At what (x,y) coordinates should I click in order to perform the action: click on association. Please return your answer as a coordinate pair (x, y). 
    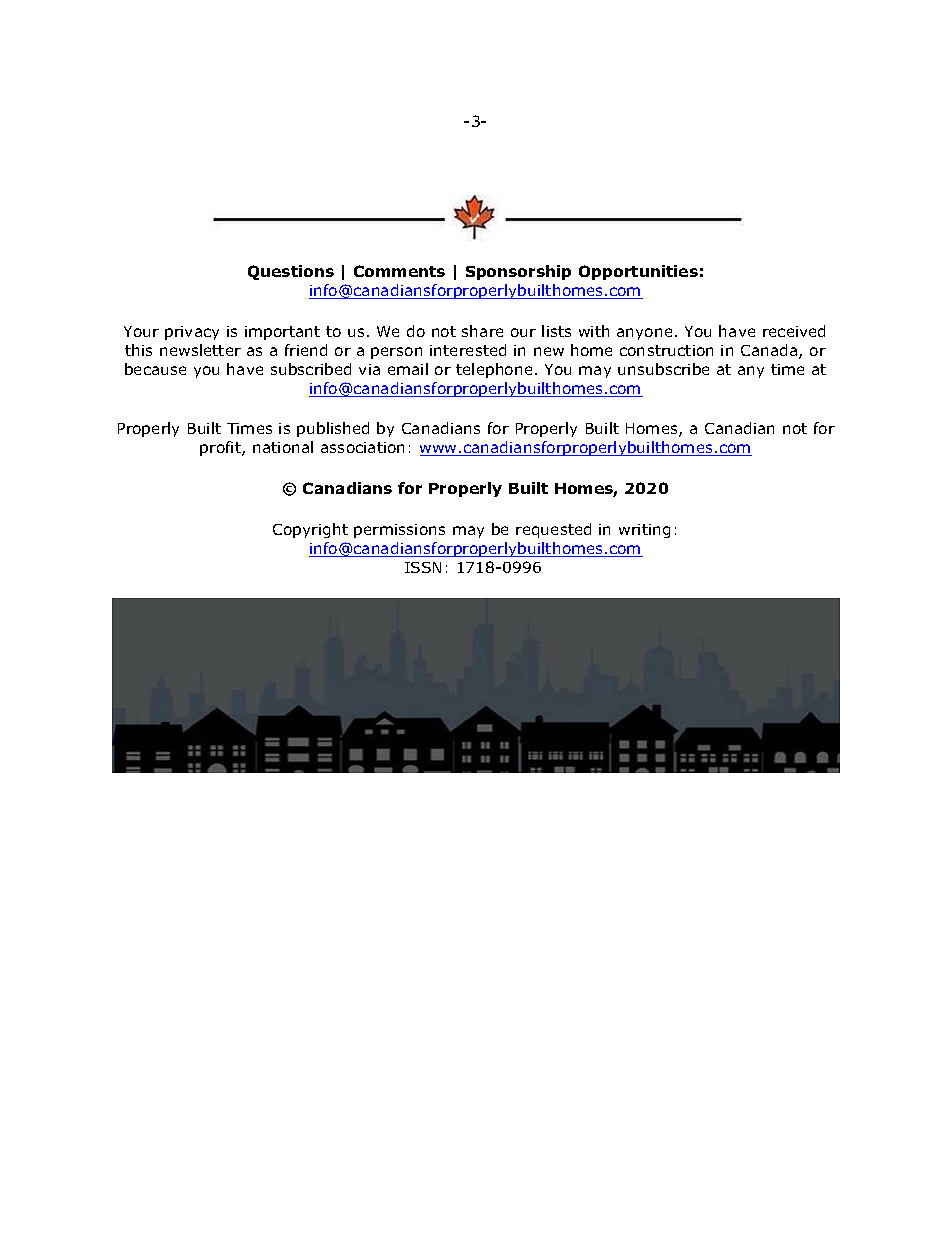
    Looking at the image, I should click on (362, 447).
